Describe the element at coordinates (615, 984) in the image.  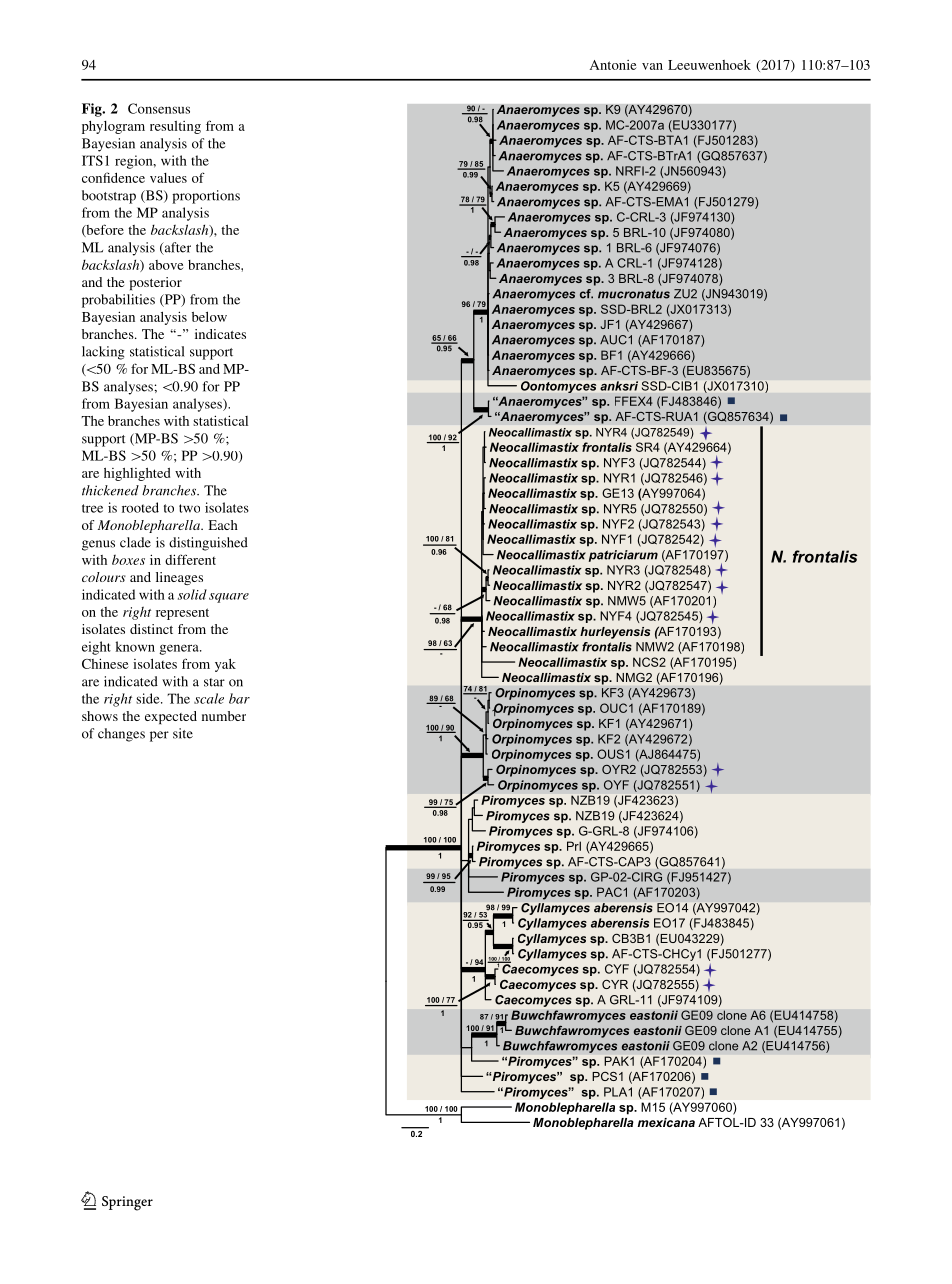
I see `CYR` at that location.
